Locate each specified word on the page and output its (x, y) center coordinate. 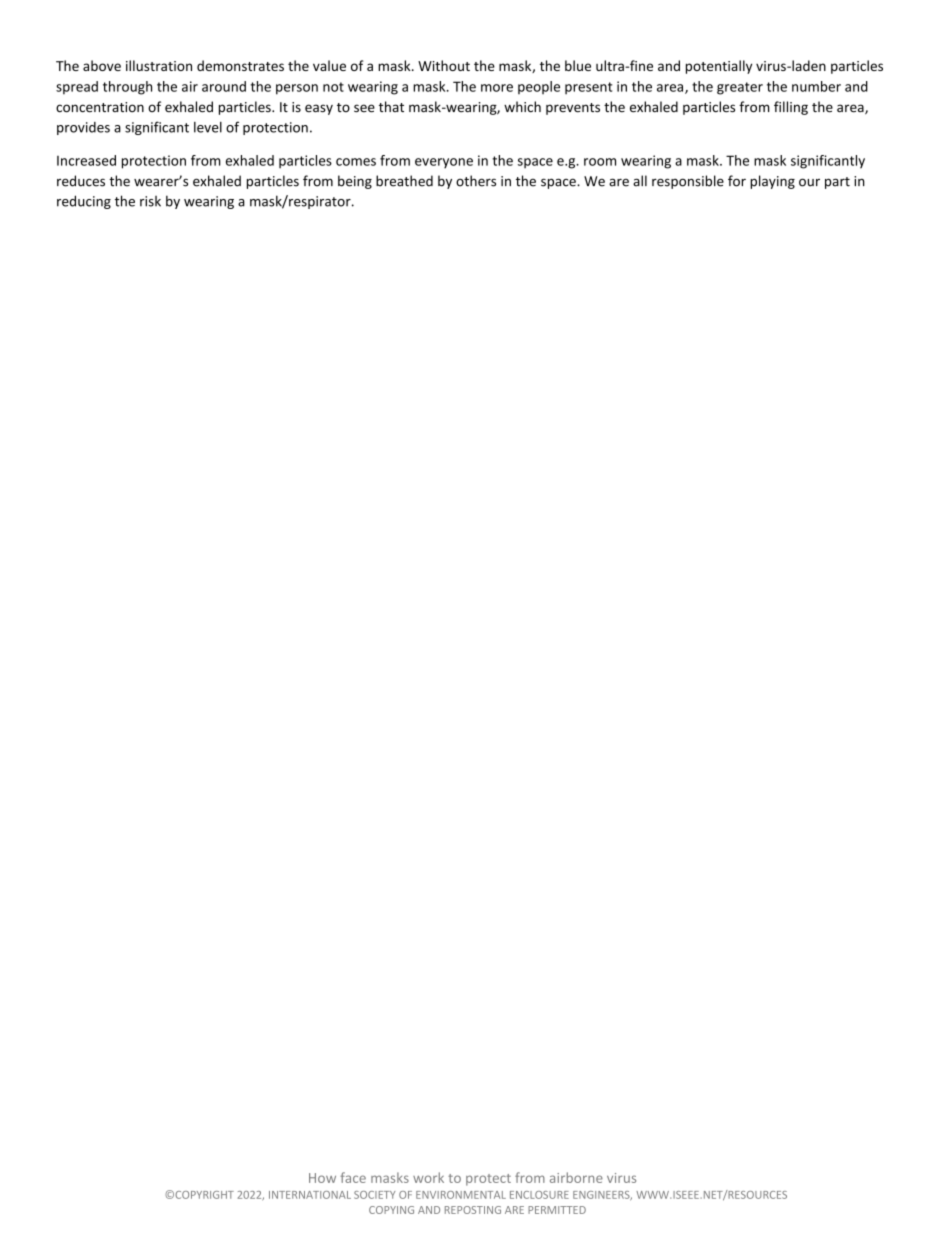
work (428, 1177)
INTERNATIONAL (310, 1195)
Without (444, 65)
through (127, 88)
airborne (576, 1177)
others (476, 181)
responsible (688, 182)
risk (150, 201)
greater (740, 88)
